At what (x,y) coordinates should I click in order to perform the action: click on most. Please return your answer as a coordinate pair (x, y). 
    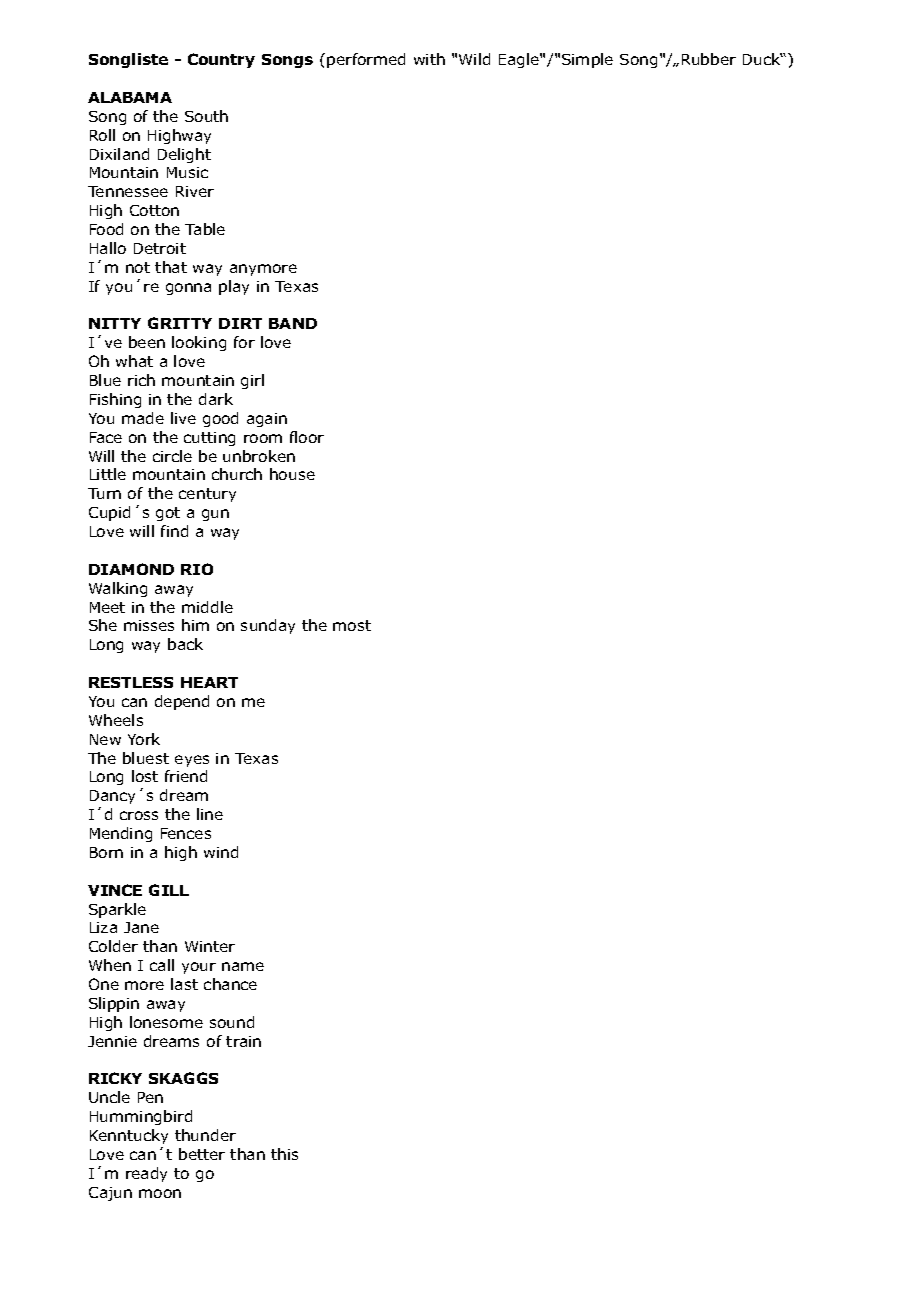
    Looking at the image, I should click on (352, 625).
